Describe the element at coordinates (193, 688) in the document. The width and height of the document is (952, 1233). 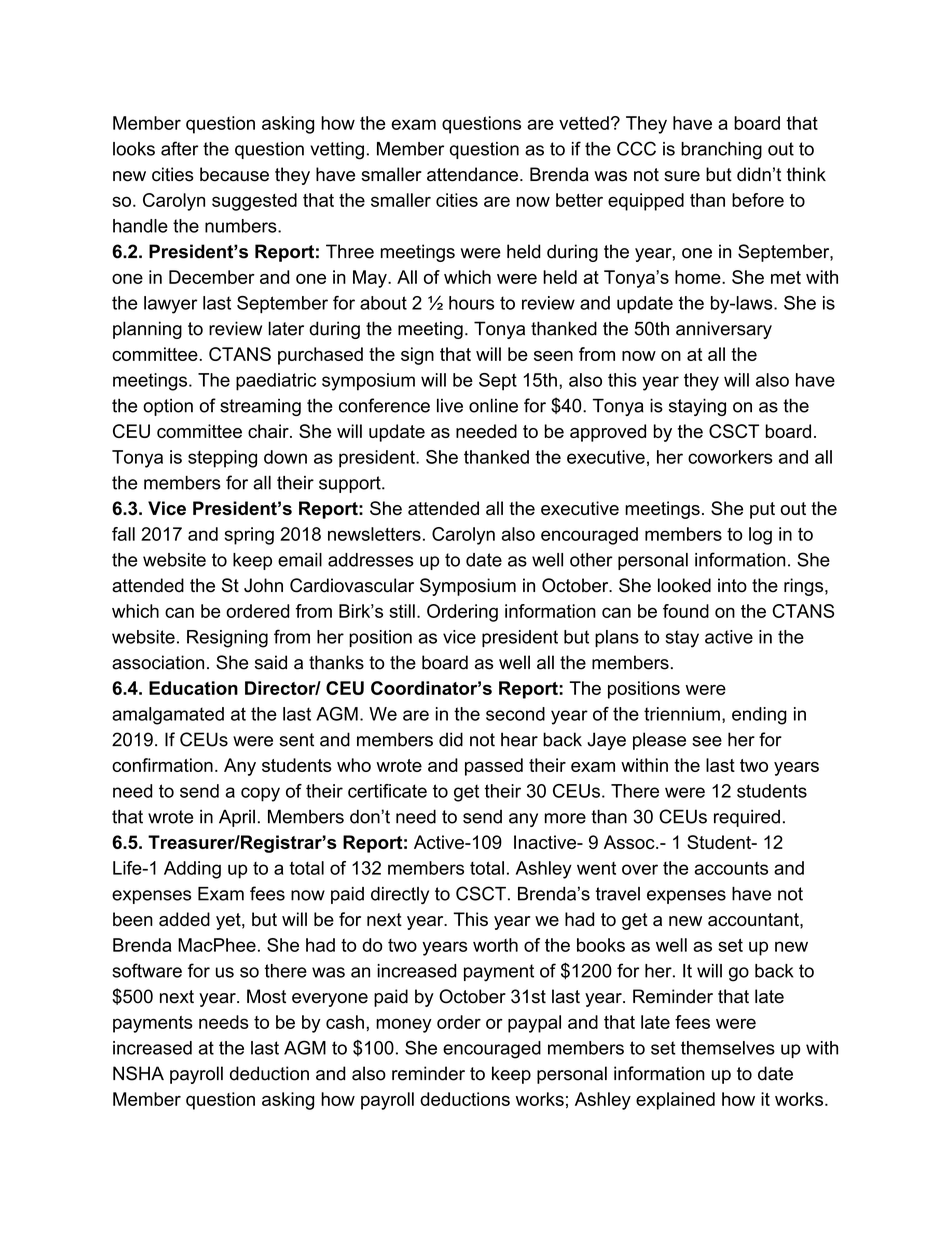
I see `Education` at that location.
